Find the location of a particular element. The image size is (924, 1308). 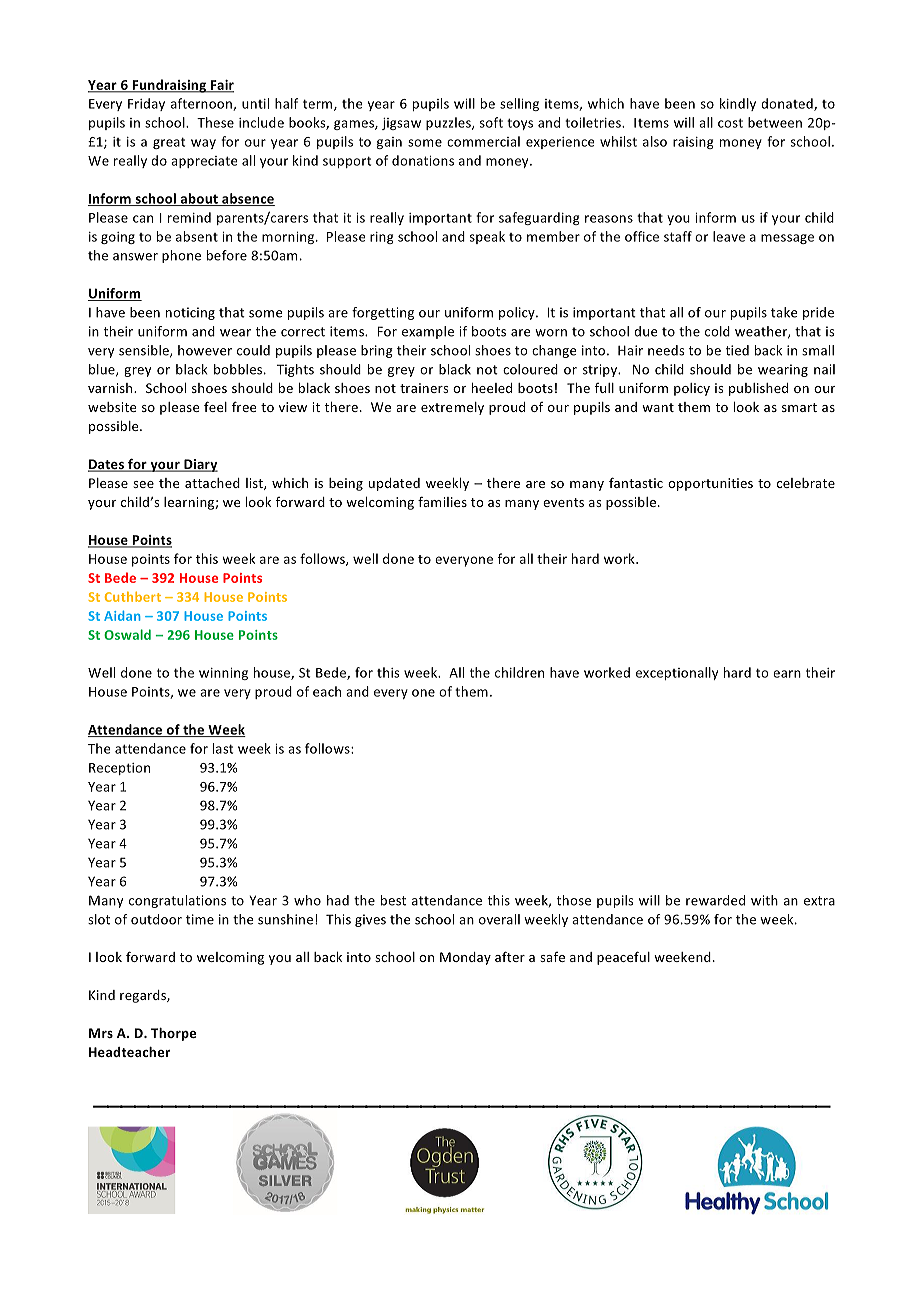

These is located at coordinates (215, 122).
